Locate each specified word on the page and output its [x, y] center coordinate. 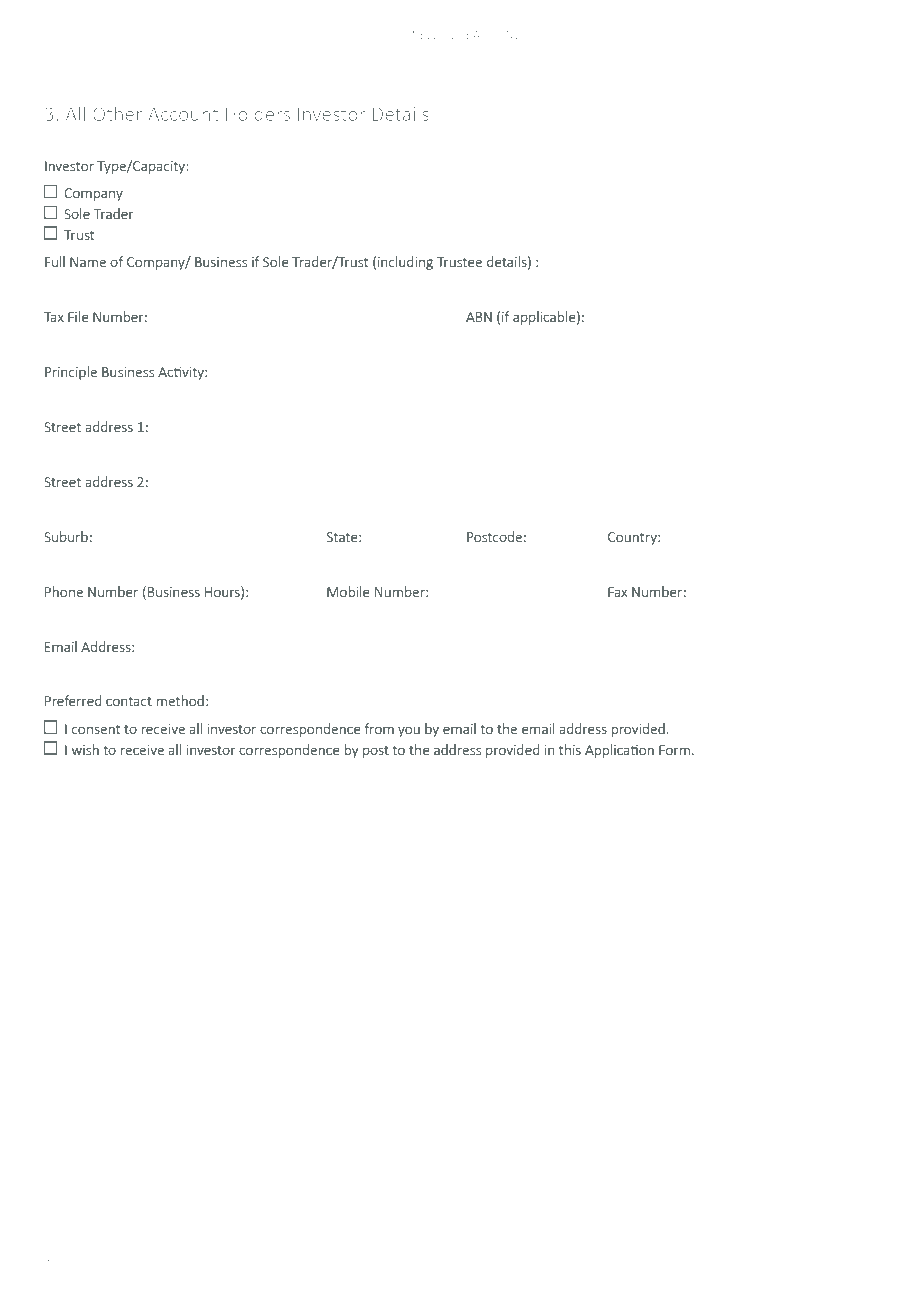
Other [117, 113]
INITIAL [61, 1263]
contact [129, 701]
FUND [506, 35]
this [570, 749]
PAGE [861, 1263]
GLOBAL [464, 35]
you [409, 731]
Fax [617, 592]
